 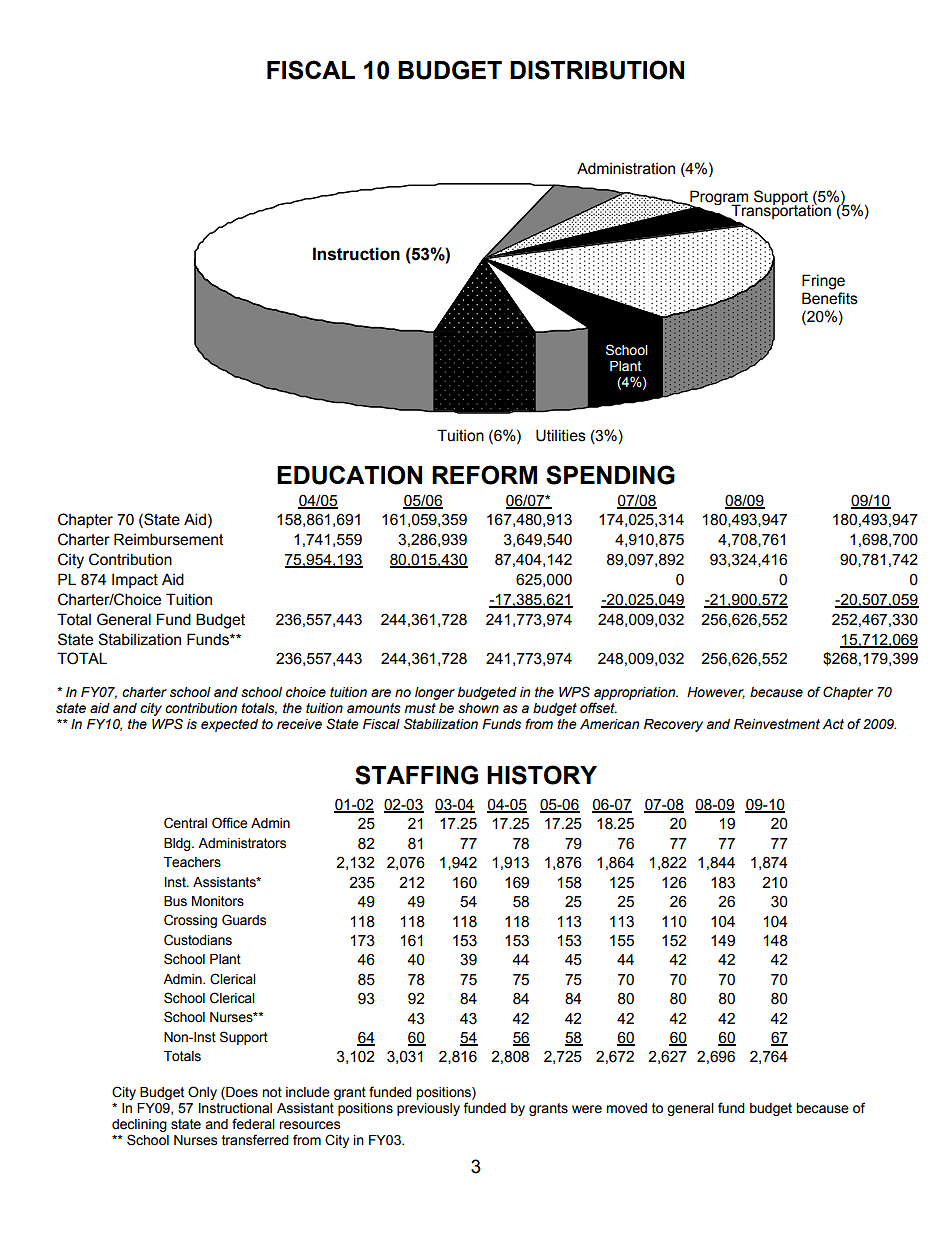 What do you see at coordinates (597, 70) in the image?
I see `DISTRIBUTION` at bounding box center [597, 70].
